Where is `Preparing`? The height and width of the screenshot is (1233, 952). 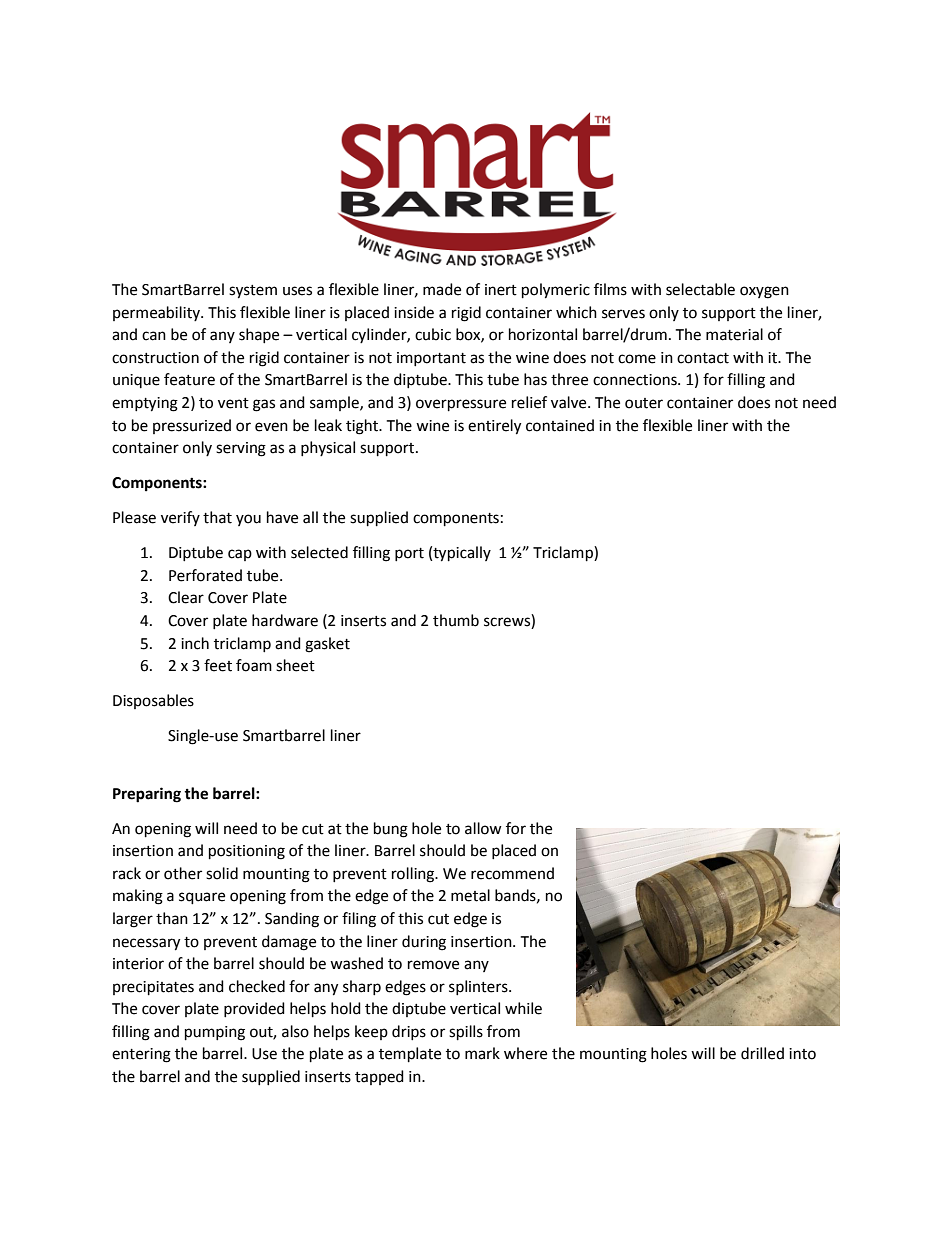
Preparing is located at coordinates (147, 795).
